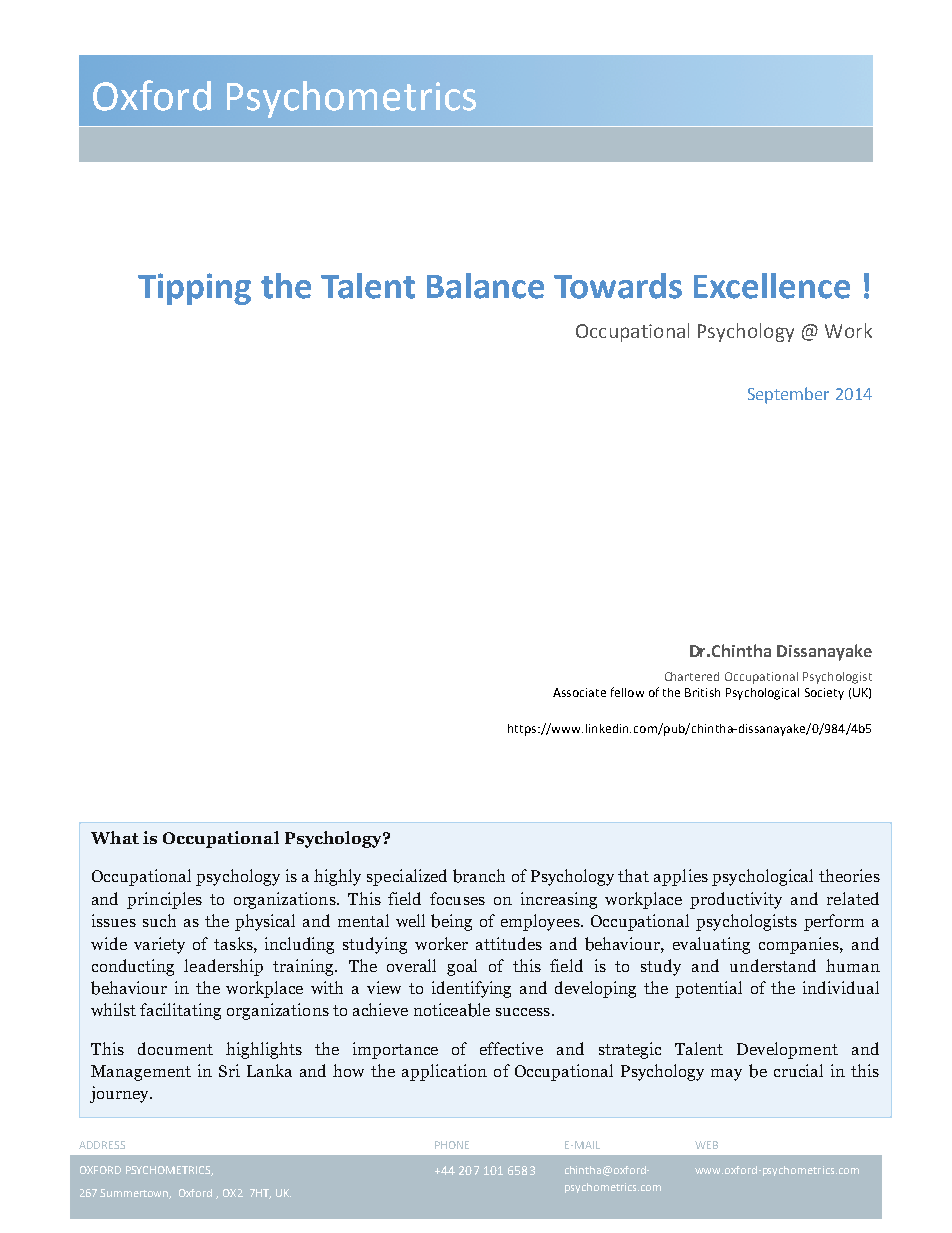 The image size is (952, 1233). Describe the element at coordinates (471, 989) in the screenshot. I see `identifying` at that location.
